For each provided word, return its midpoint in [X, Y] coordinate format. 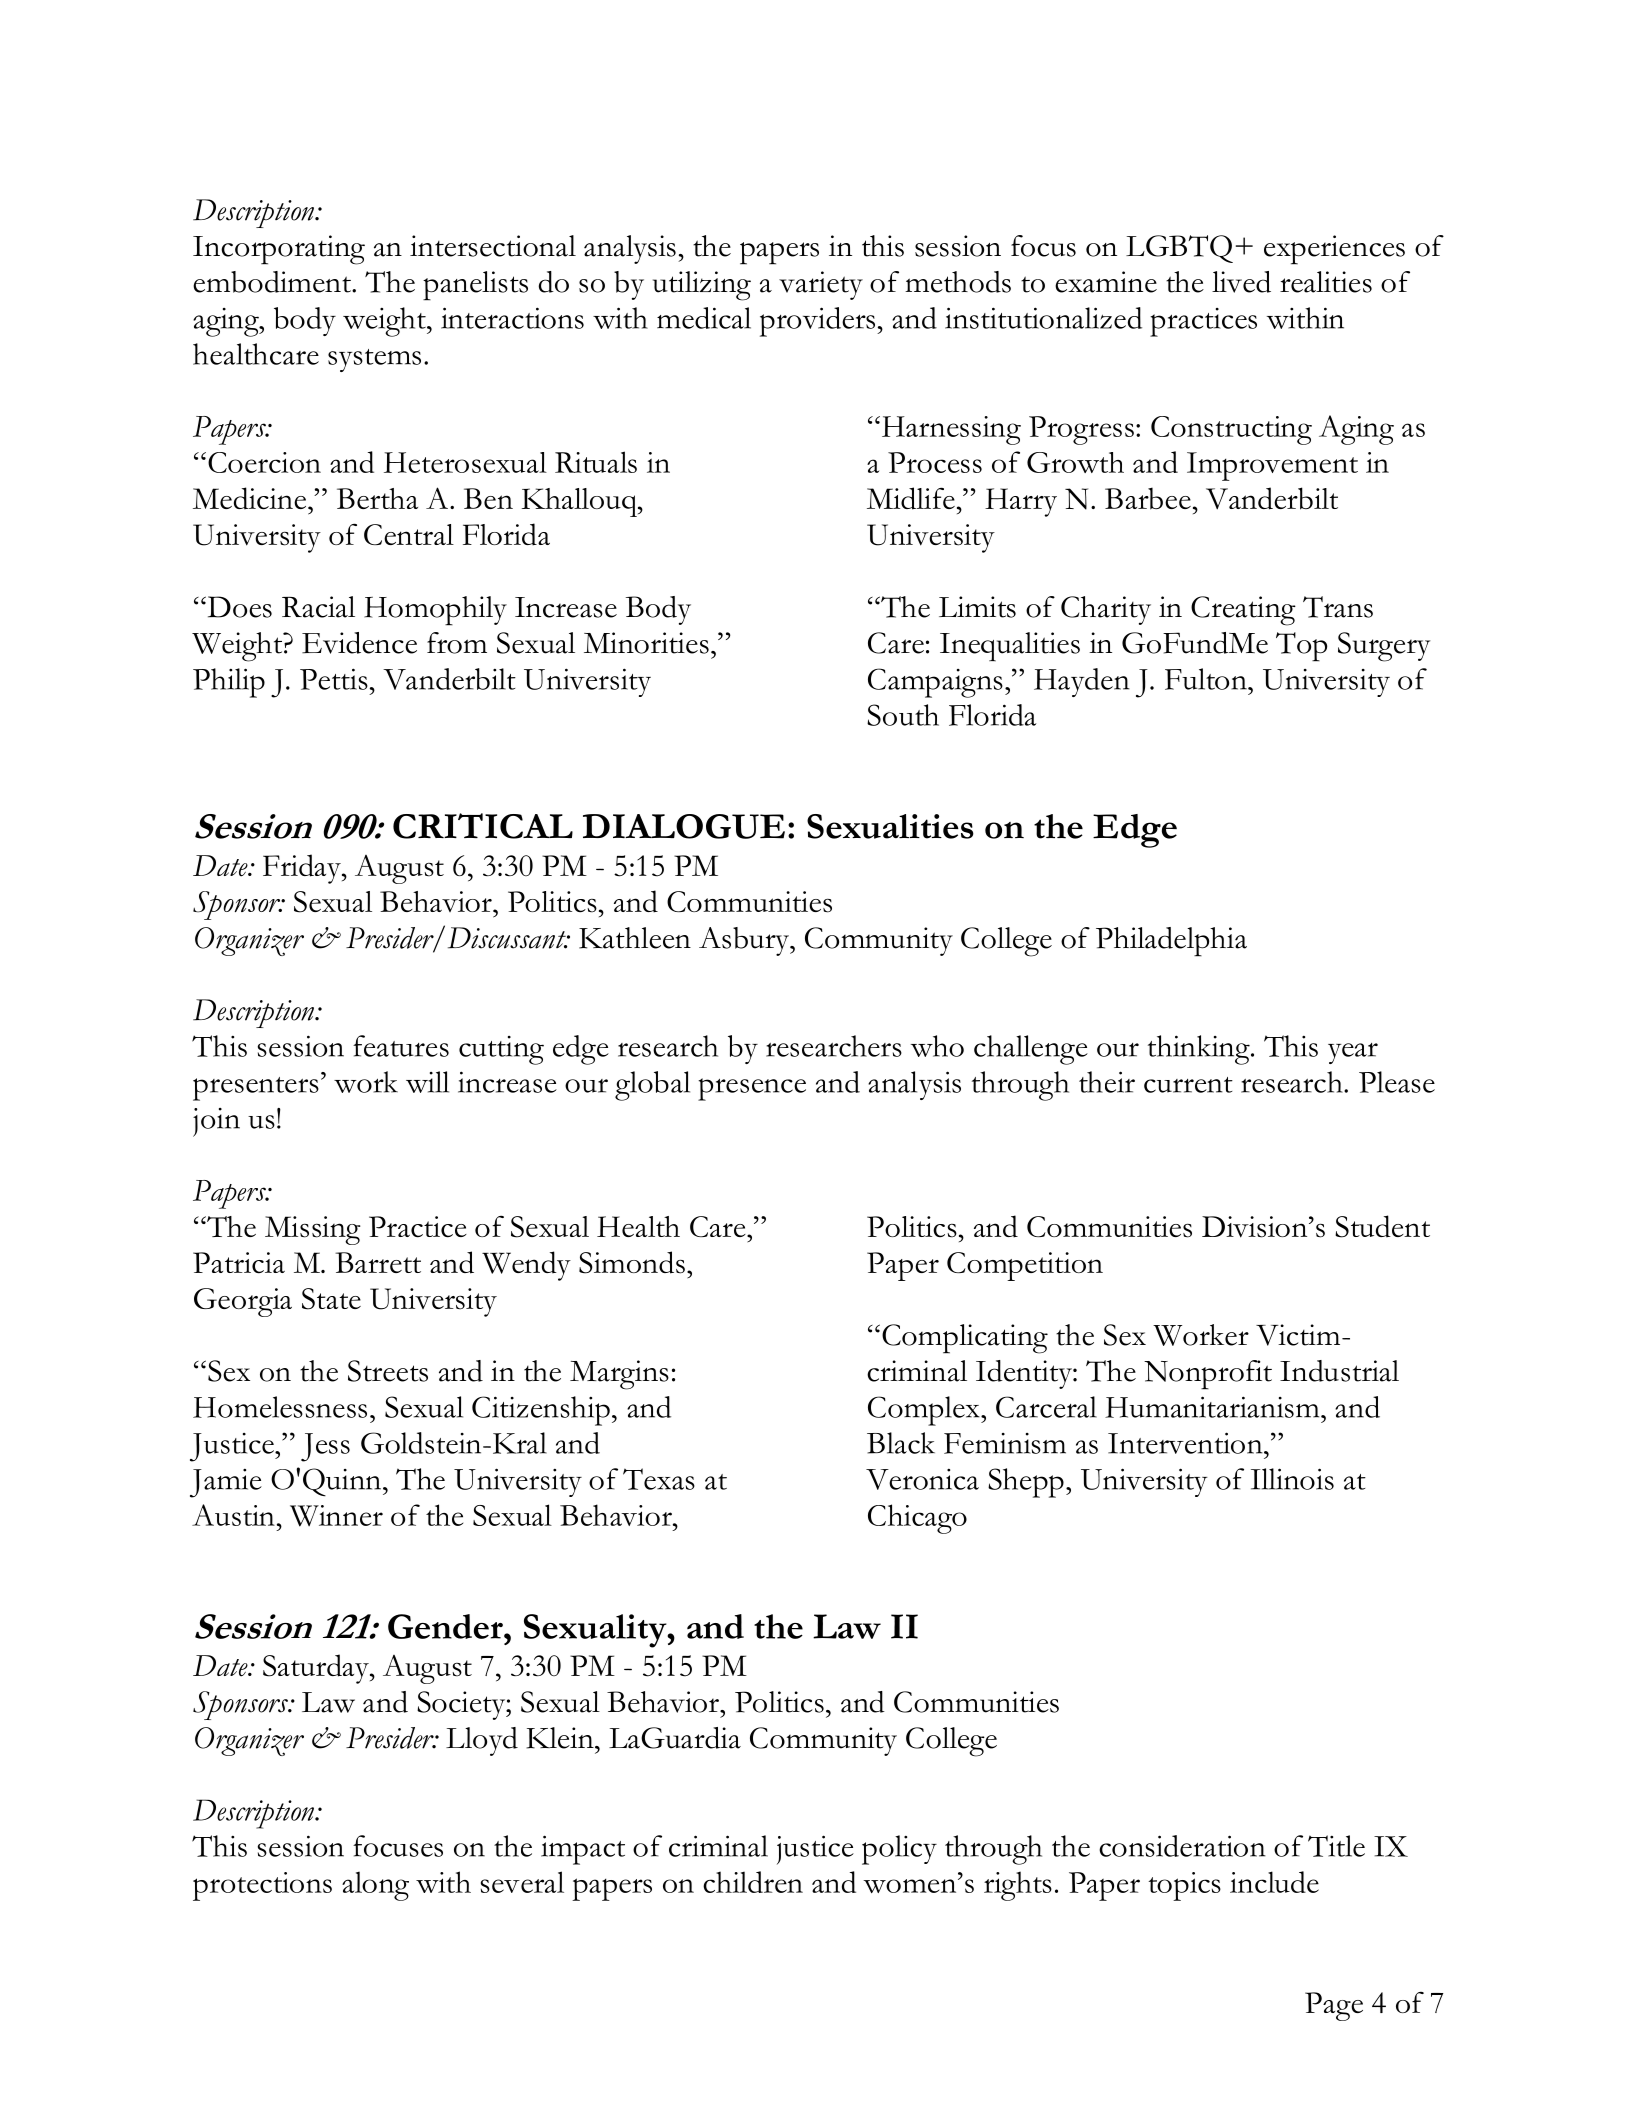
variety [821, 285]
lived [1241, 282]
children [753, 1882]
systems [374, 360]
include [1274, 1882]
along [375, 1886]
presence [752, 1089]
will [427, 1082]
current [1188, 1085]
